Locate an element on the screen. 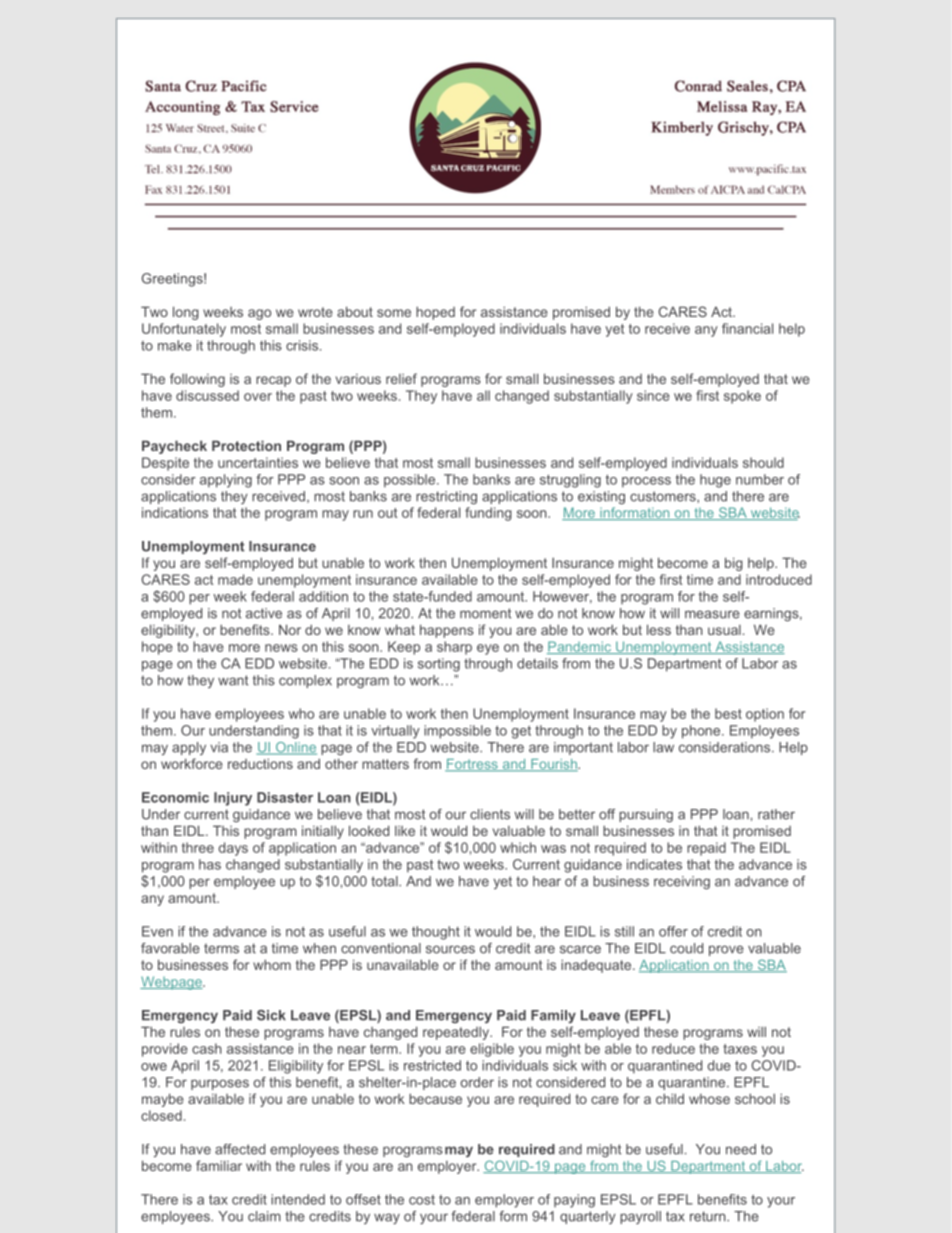 Image resolution: width=952 pixels, height=1233 pixels. some is located at coordinates (394, 313).
